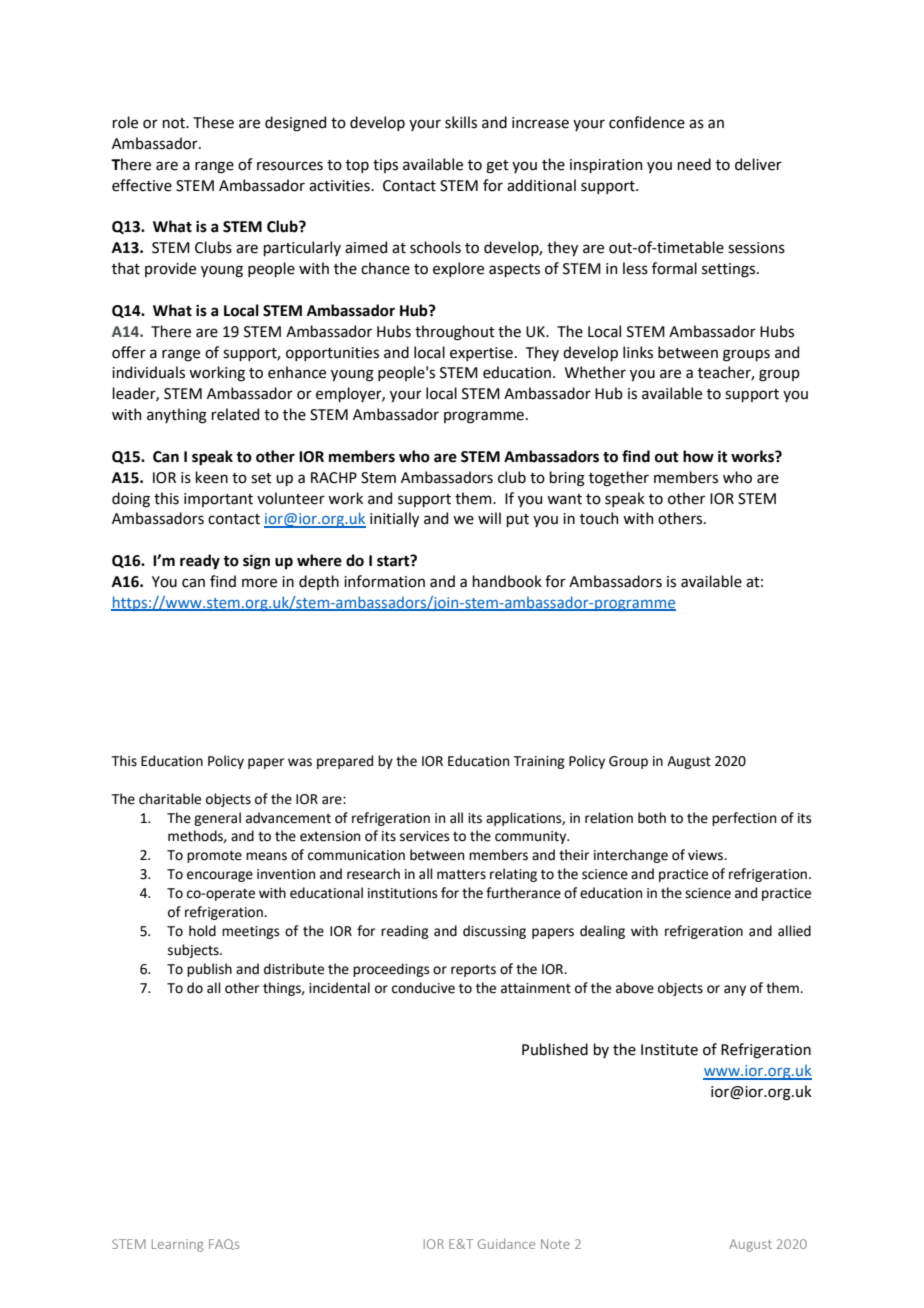 The width and height of the screenshot is (924, 1308). What do you see at coordinates (694, 164) in the screenshot?
I see `need` at bounding box center [694, 164].
